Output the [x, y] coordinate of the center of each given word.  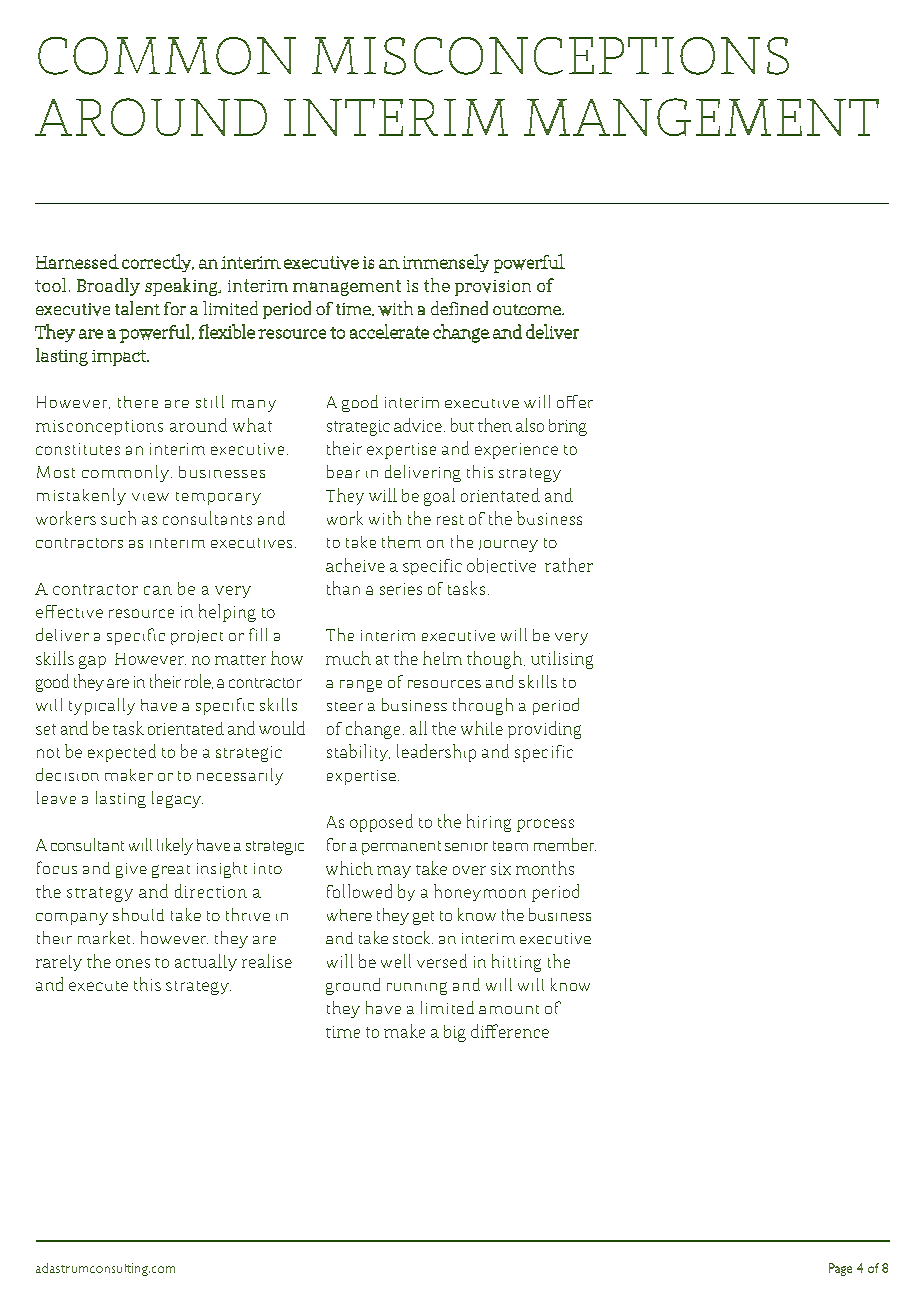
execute [98, 986]
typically [102, 706]
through [483, 706]
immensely [446, 263]
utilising [562, 660]
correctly [158, 263]
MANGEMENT [701, 117]
